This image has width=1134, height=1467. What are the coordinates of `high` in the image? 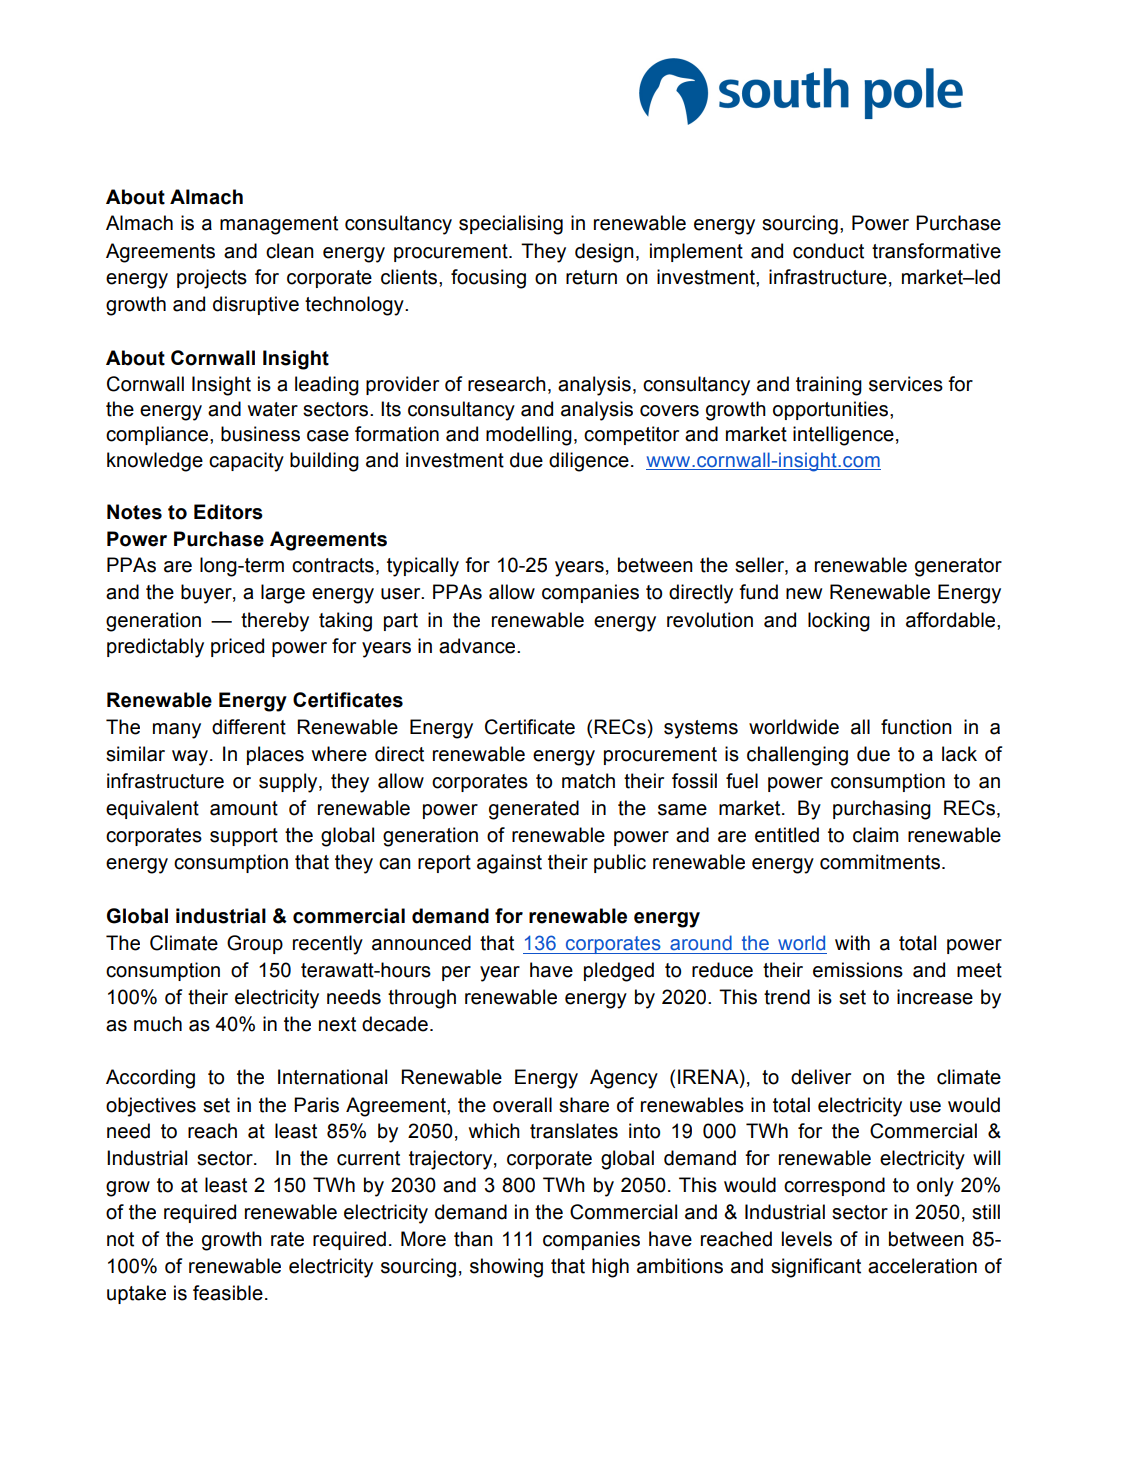 It's located at (610, 1268).
